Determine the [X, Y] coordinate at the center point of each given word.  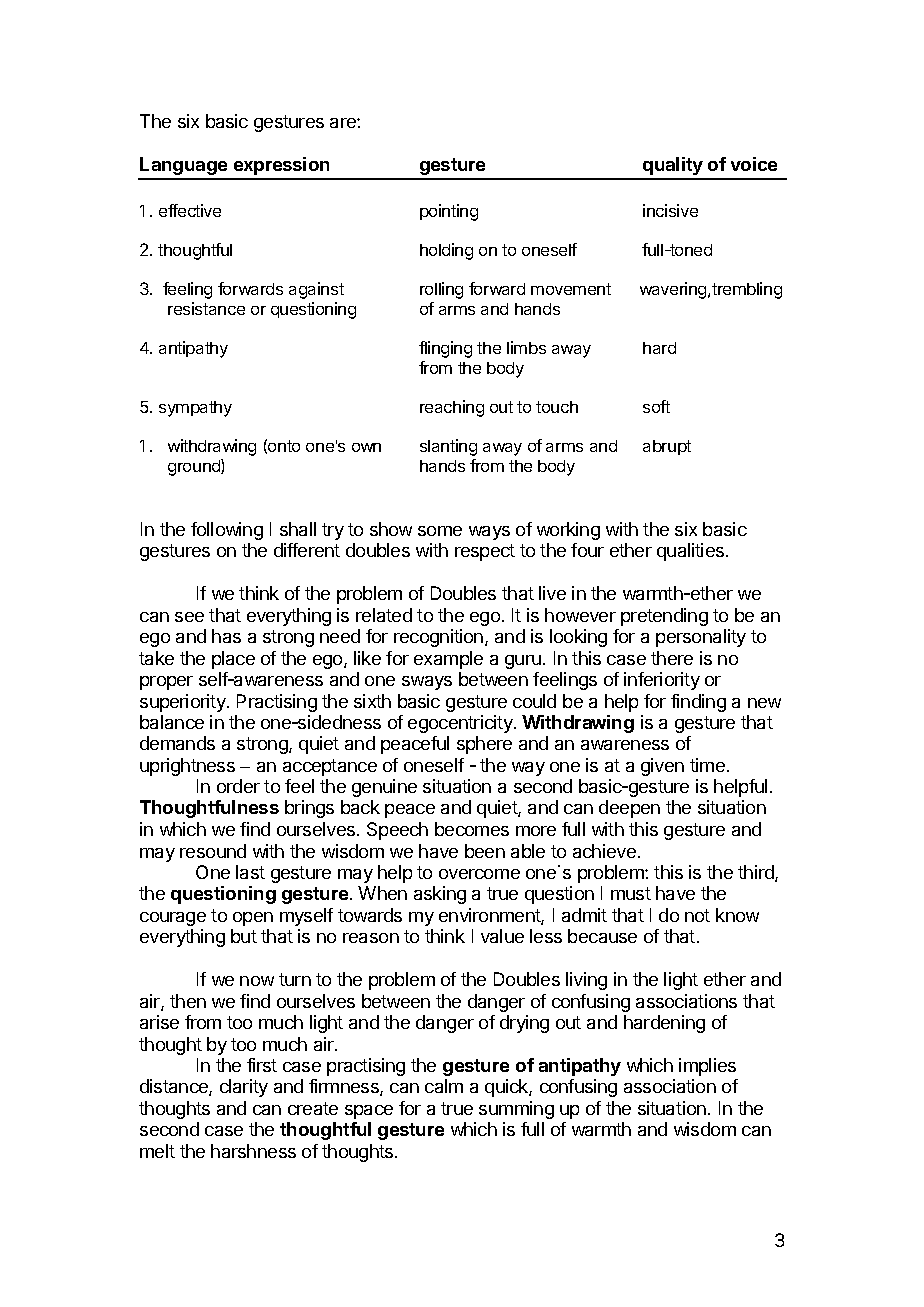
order [238, 786]
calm [444, 1086]
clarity [244, 1088]
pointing [449, 212]
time [707, 765]
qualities [692, 552]
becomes [472, 829]
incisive [670, 210]
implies [707, 1067]
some [440, 531]
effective [190, 210]
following [227, 531]
